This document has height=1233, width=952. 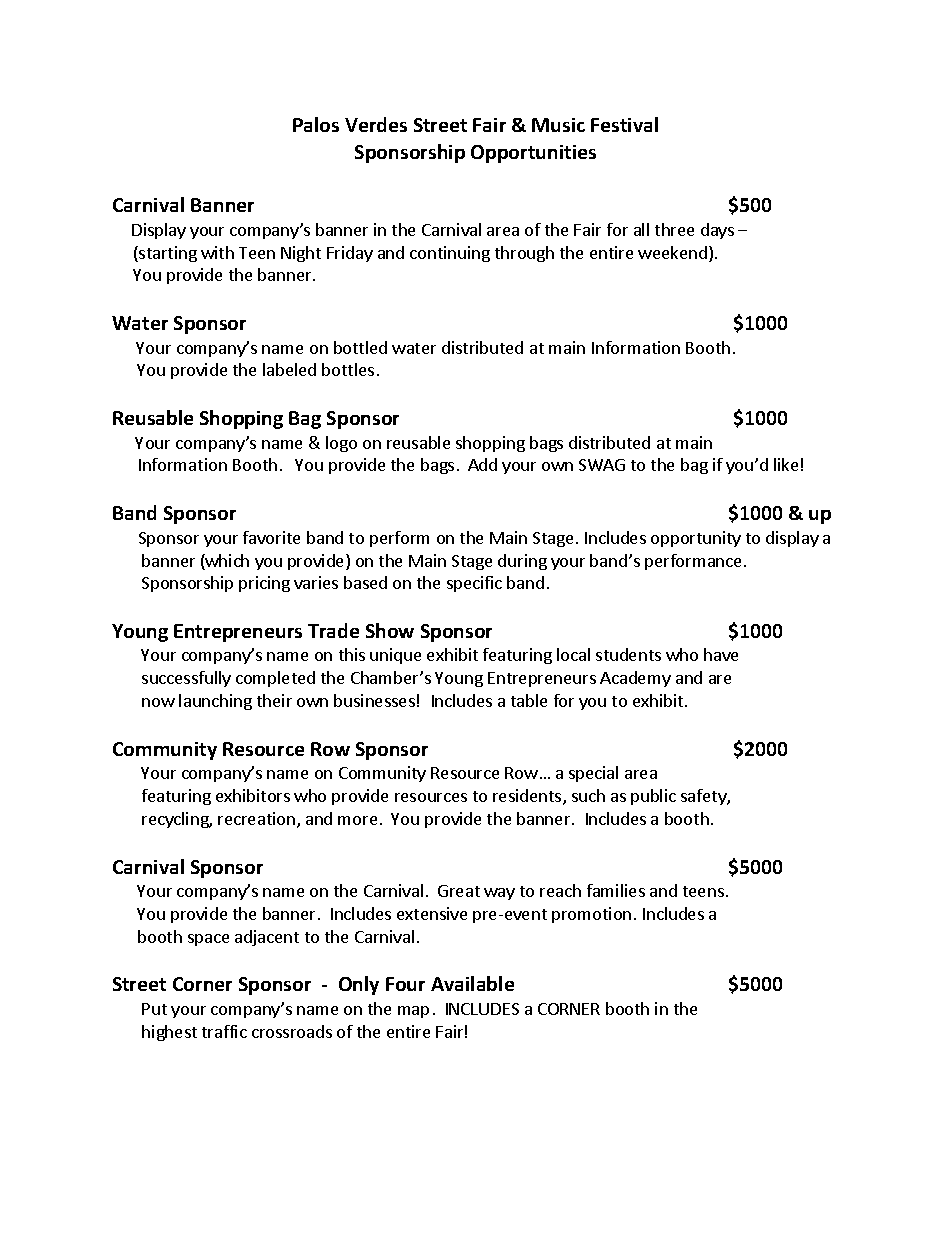 I want to click on launching, so click(x=215, y=702).
